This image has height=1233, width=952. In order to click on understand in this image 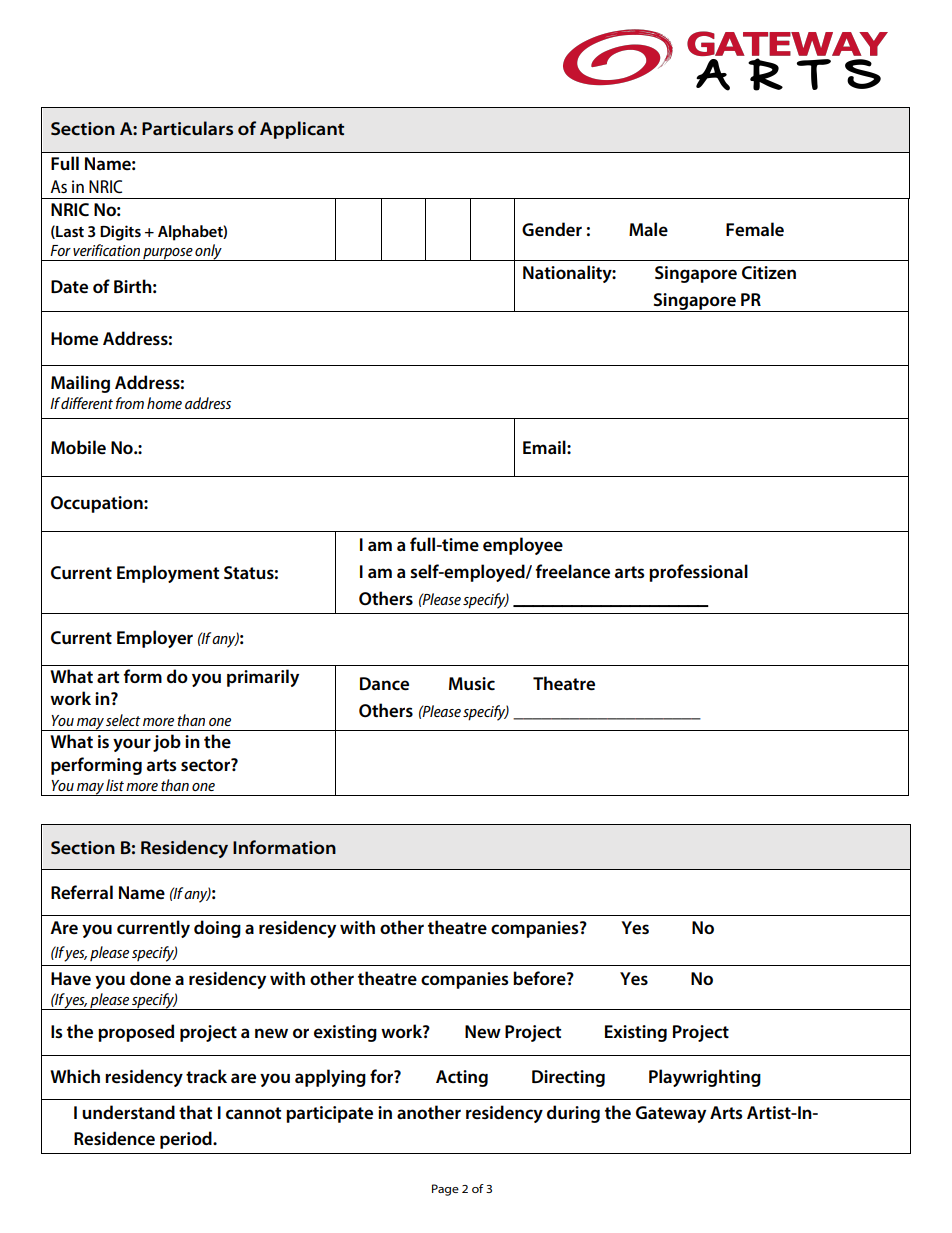, I will do `click(128, 1112)`.
